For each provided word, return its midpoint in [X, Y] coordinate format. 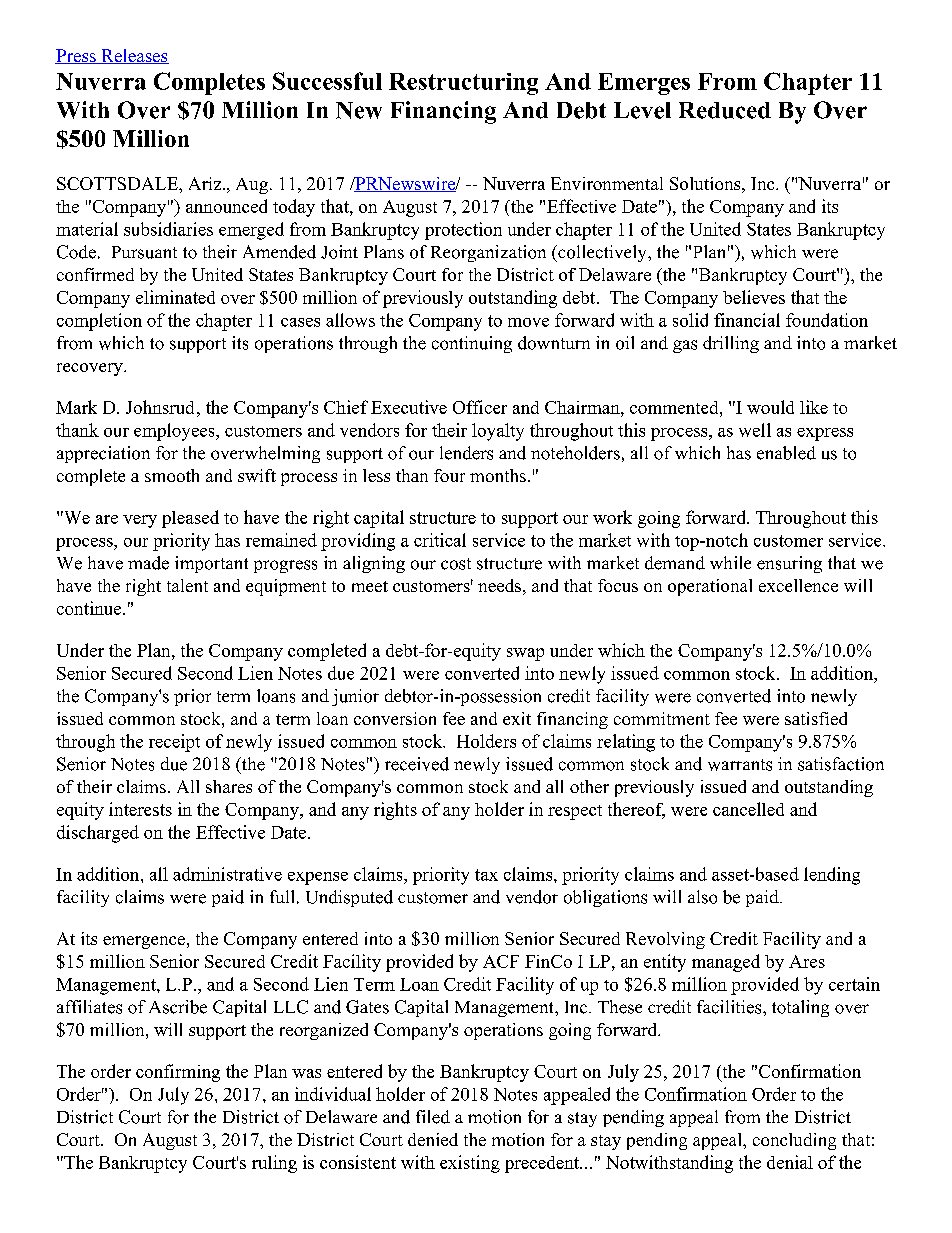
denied [433, 1139]
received [417, 764]
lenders [466, 453]
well [755, 430]
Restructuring [463, 84]
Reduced [725, 110]
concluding [794, 1141]
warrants [740, 765]
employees [175, 432]
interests [140, 809]
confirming [178, 1073]
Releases [134, 56]
